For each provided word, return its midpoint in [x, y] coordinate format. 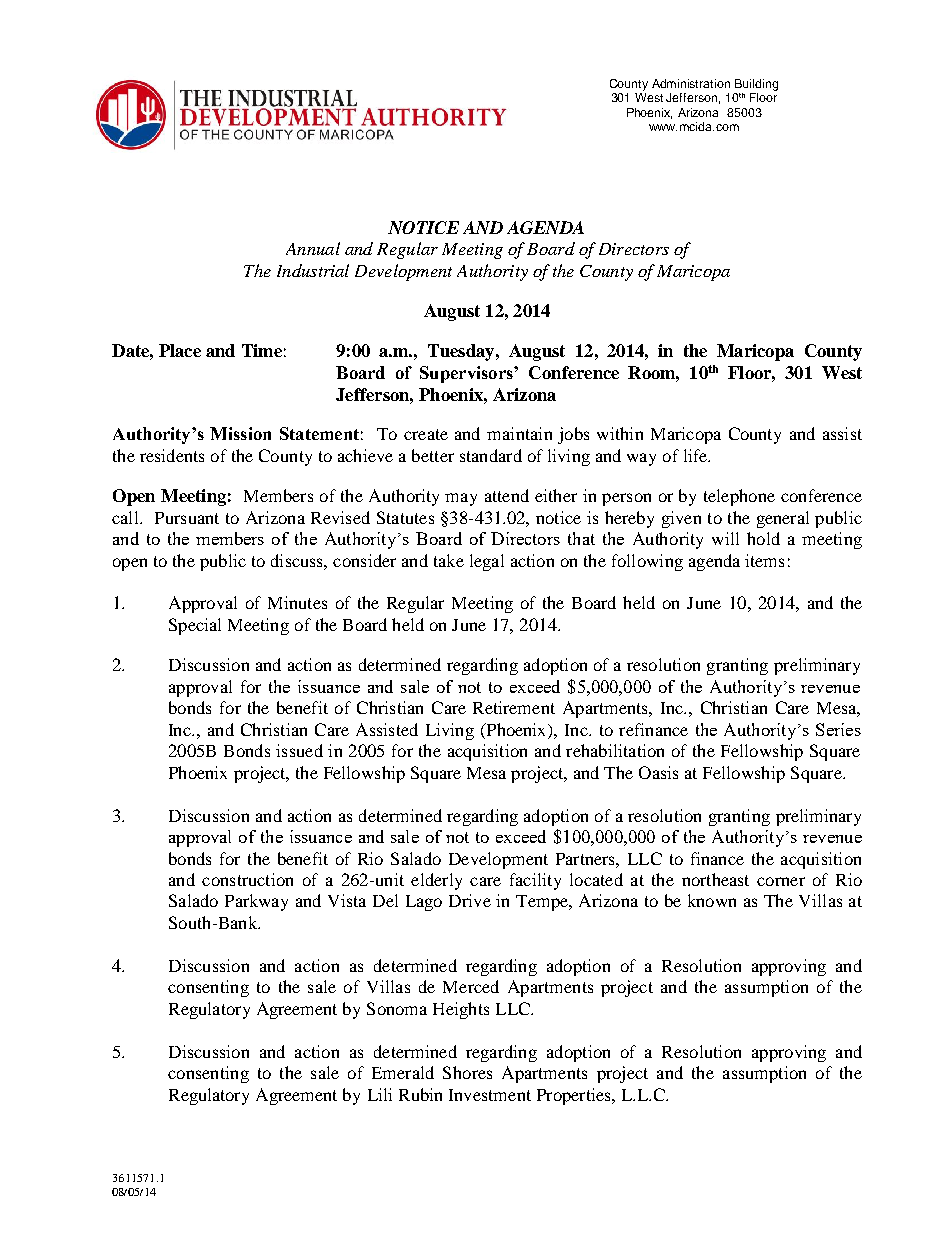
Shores [467, 1072]
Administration [691, 83]
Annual [313, 248]
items [764, 560]
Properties [575, 1096]
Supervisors [467, 374]
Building [756, 85]
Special [195, 626]
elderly [436, 881]
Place [180, 350]
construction [247, 879]
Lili [380, 1094]
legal [487, 562]
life [697, 455]
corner [781, 881]
